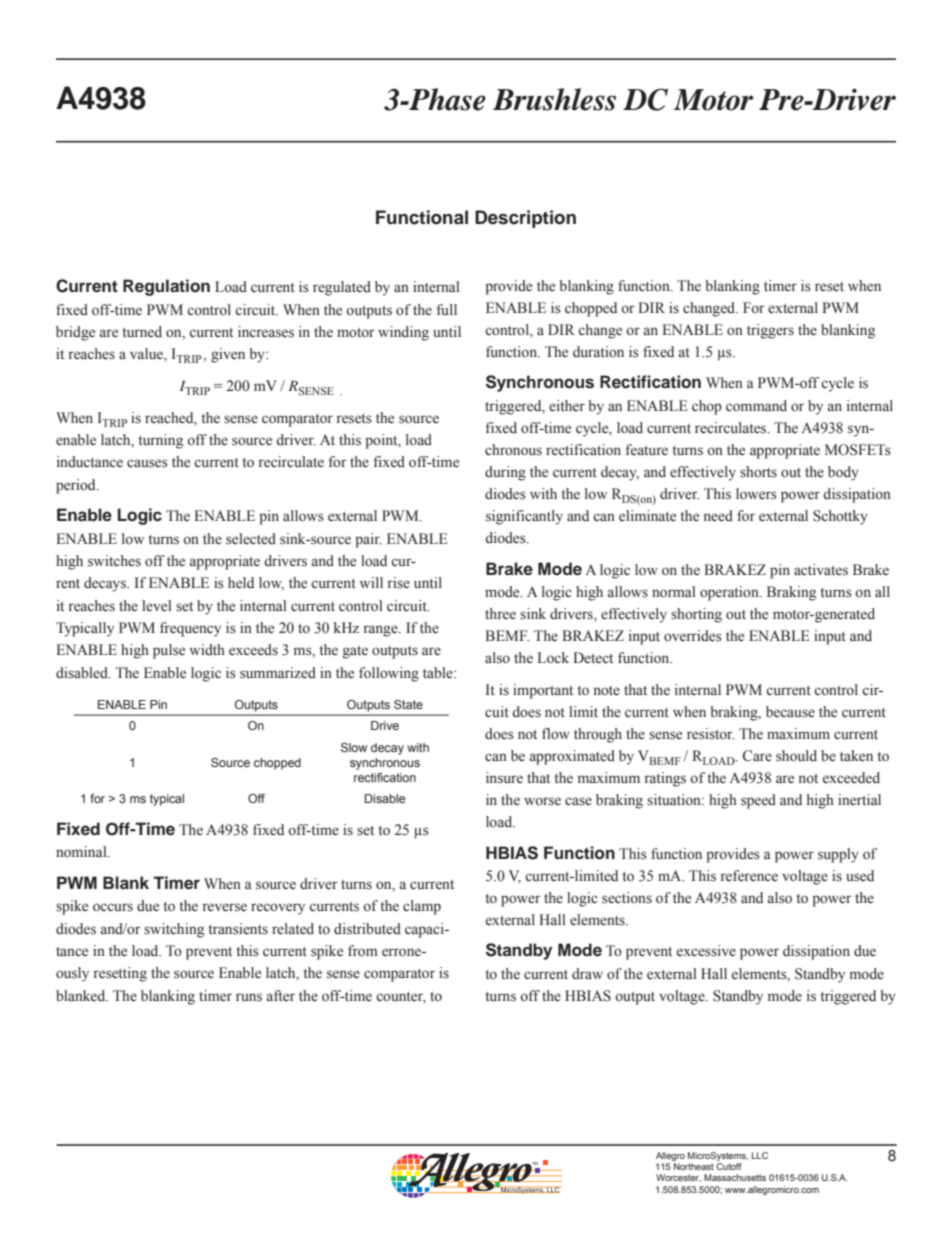 This image has height=1233, width=952. Describe the element at coordinates (166, 287) in the image. I see `Regulation` at that location.
